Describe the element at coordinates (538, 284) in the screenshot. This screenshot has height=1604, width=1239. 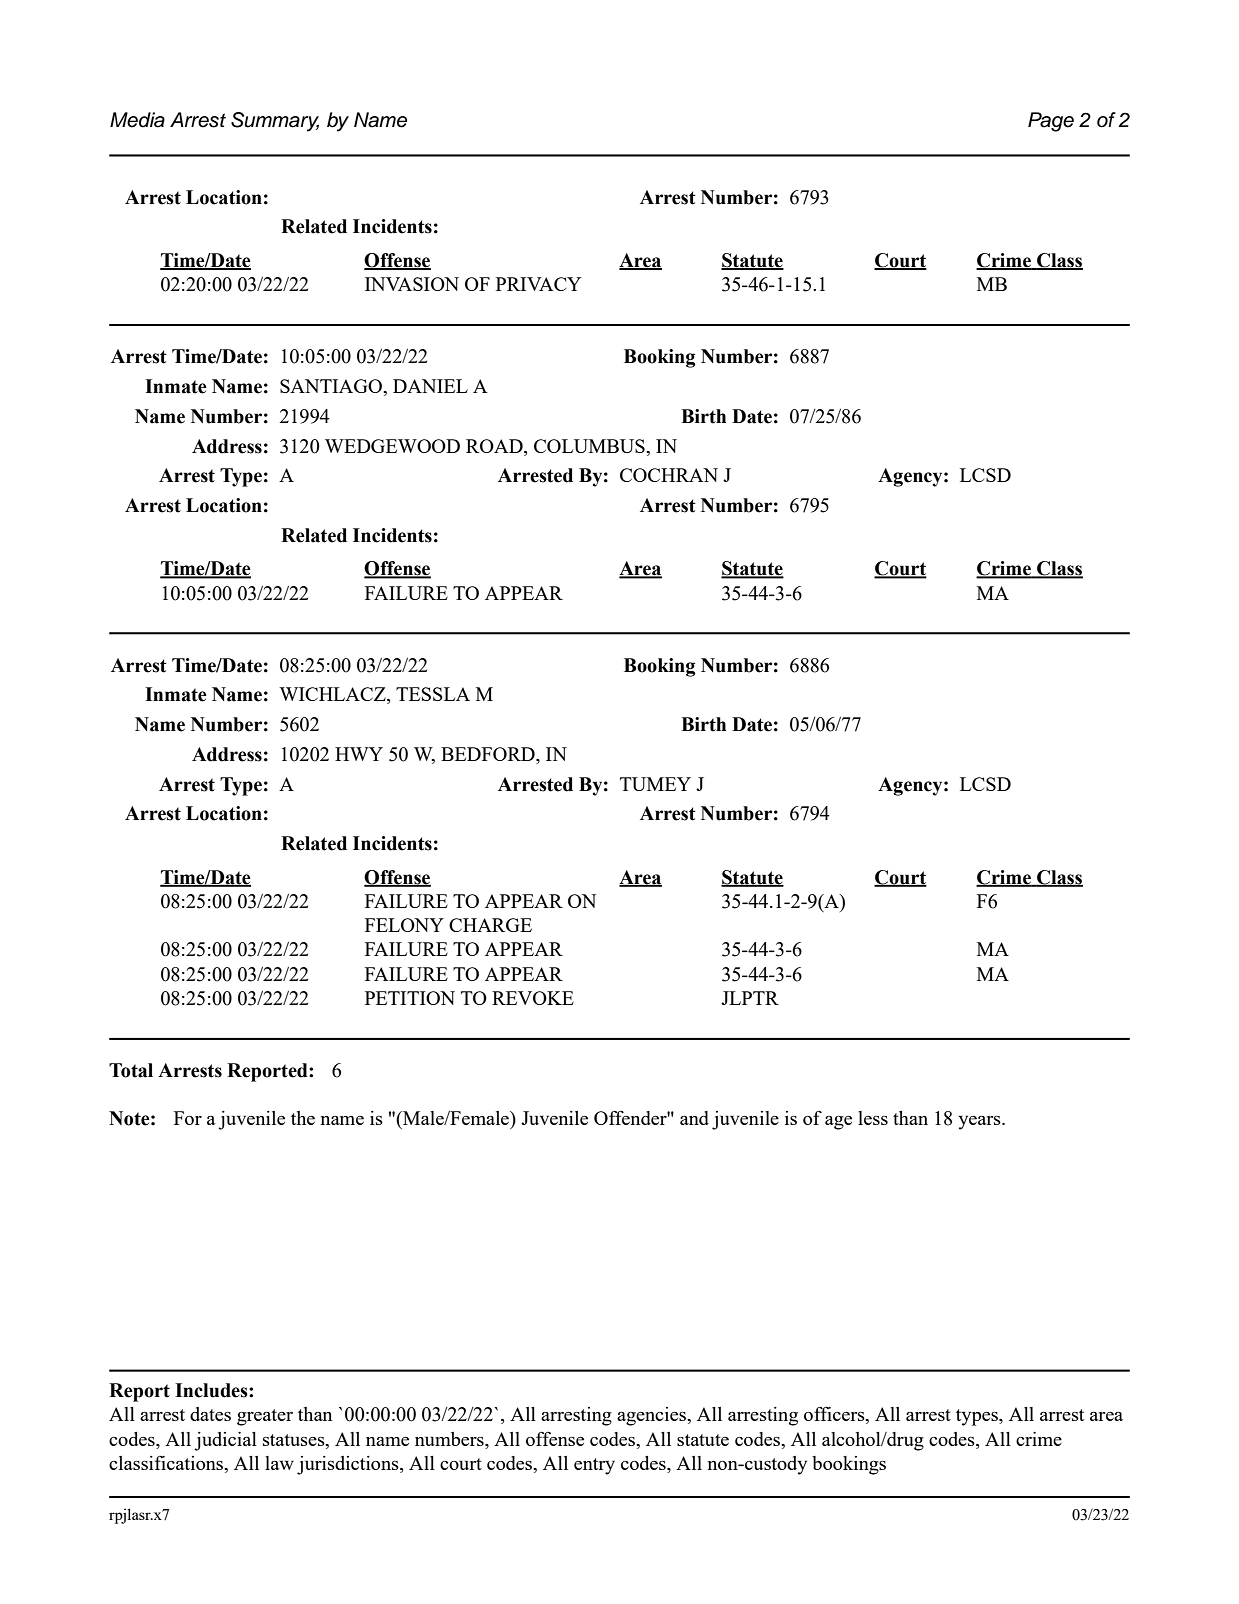
I see `PRIVACY` at that location.
